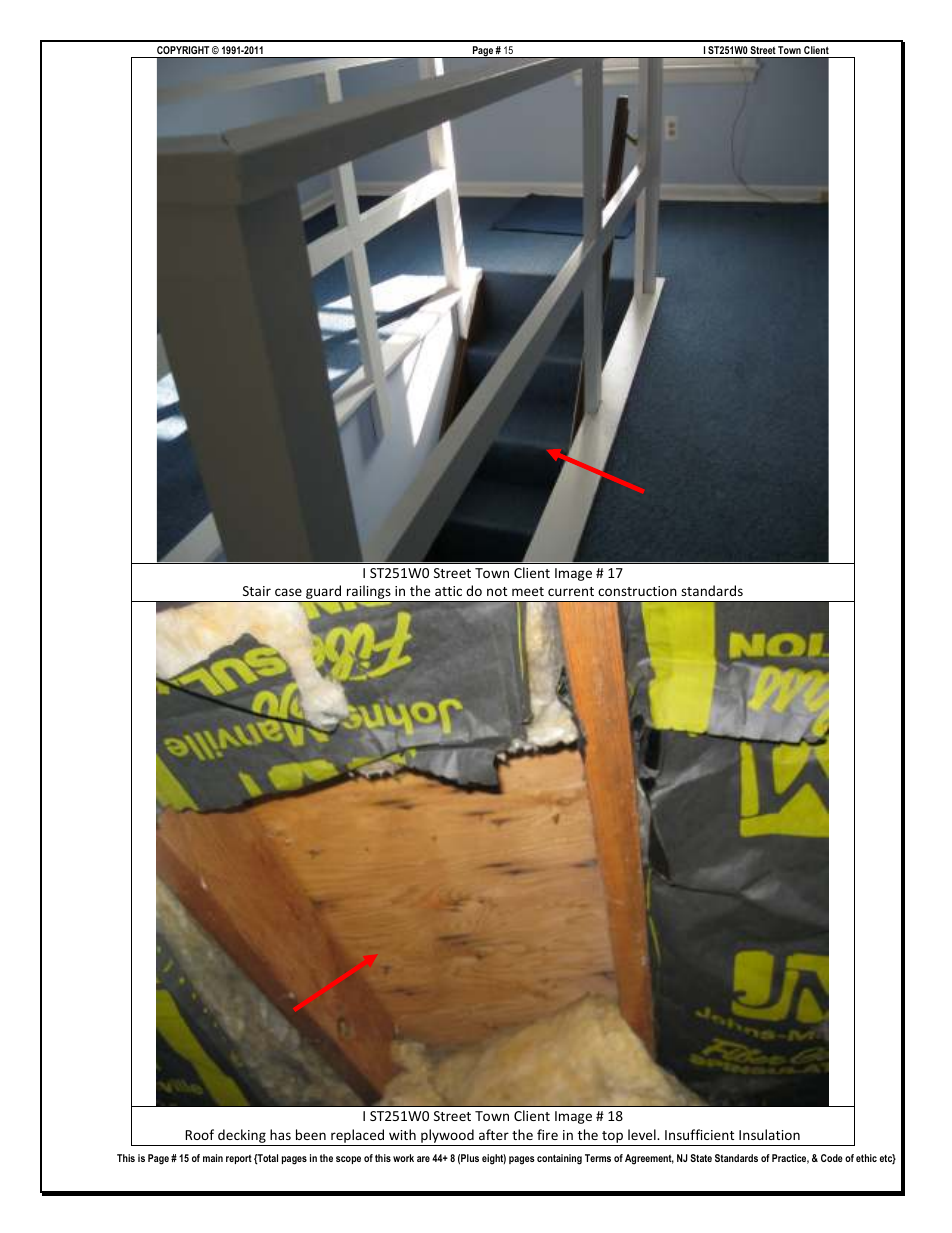 The height and width of the screenshot is (1233, 952). I want to click on case, so click(288, 592).
